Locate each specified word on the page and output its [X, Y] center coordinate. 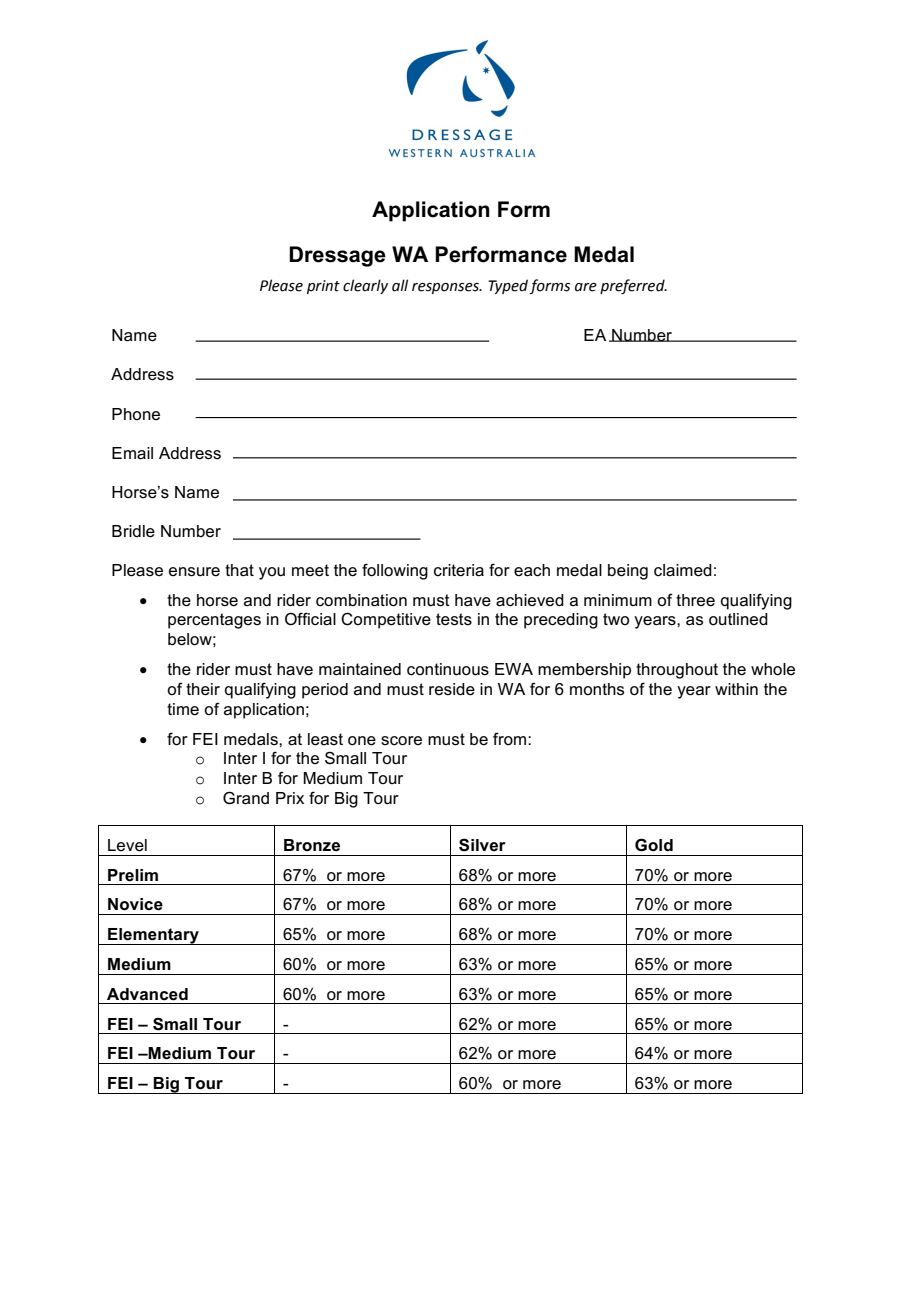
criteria [459, 570]
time [183, 709]
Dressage [337, 256]
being [628, 572]
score [401, 741]
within [736, 689]
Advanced [147, 994]
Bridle [133, 531]
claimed [683, 570]
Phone [136, 414]
